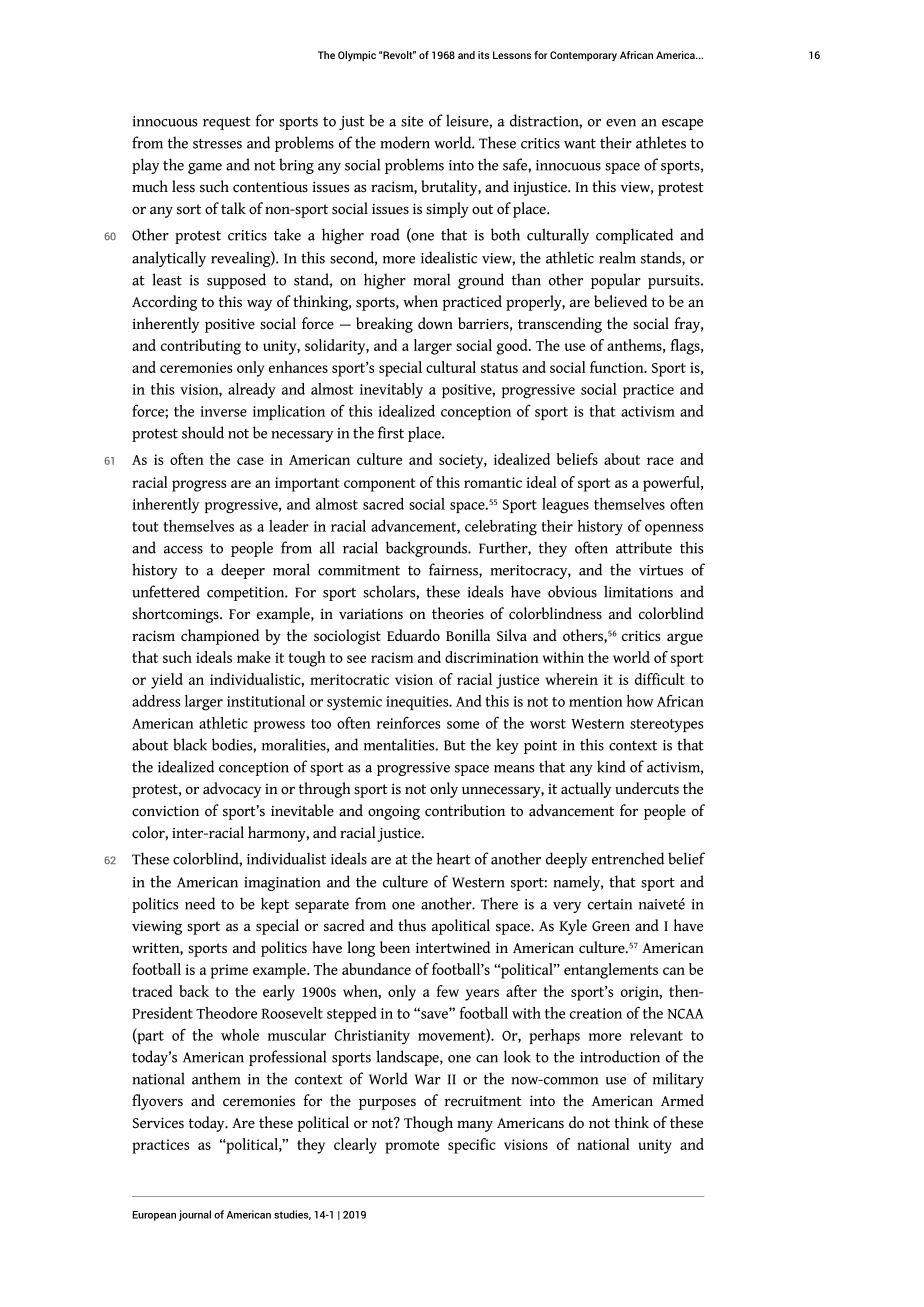 This screenshot has width=924, height=1307. I want to click on promote, so click(412, 1147).
